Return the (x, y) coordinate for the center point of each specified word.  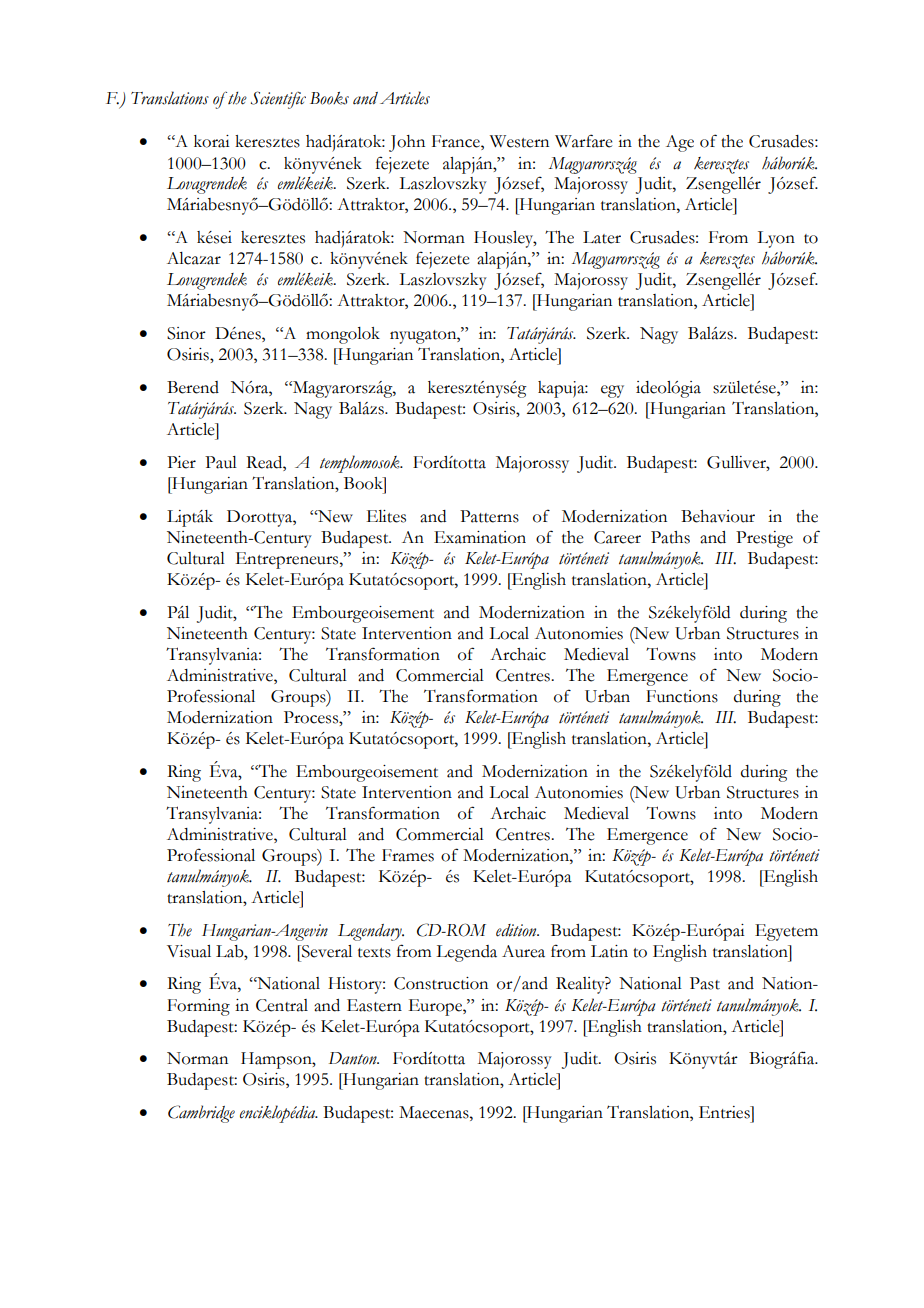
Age (680, 143)
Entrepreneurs (288, 560)
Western (519, 141)
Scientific (278, 100)
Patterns (489, 516)
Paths (670, 537)
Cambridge (201, 1114)
